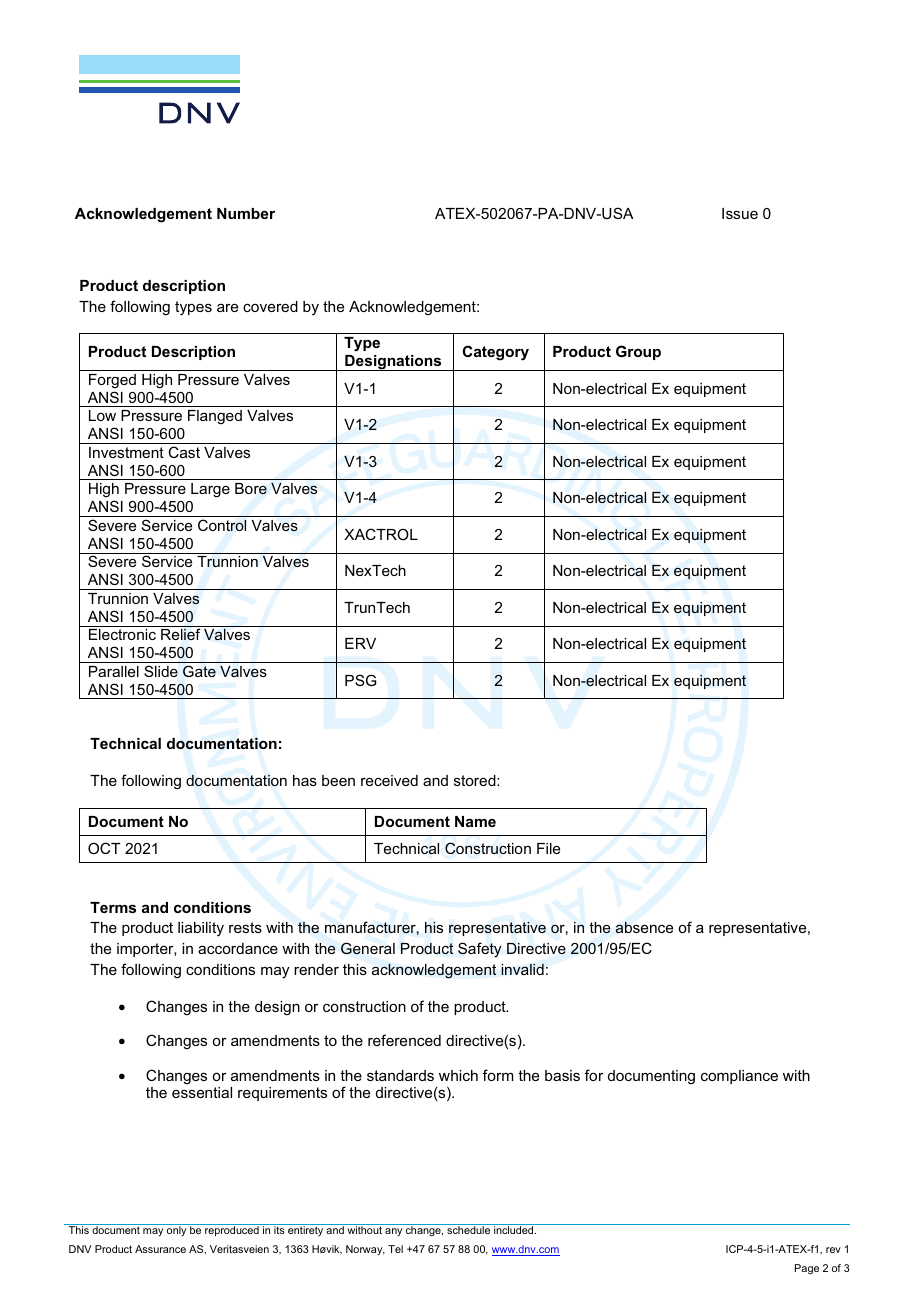  Describe the element at coordinates (468, 1230) in the image. I see `schedule` at that location.
